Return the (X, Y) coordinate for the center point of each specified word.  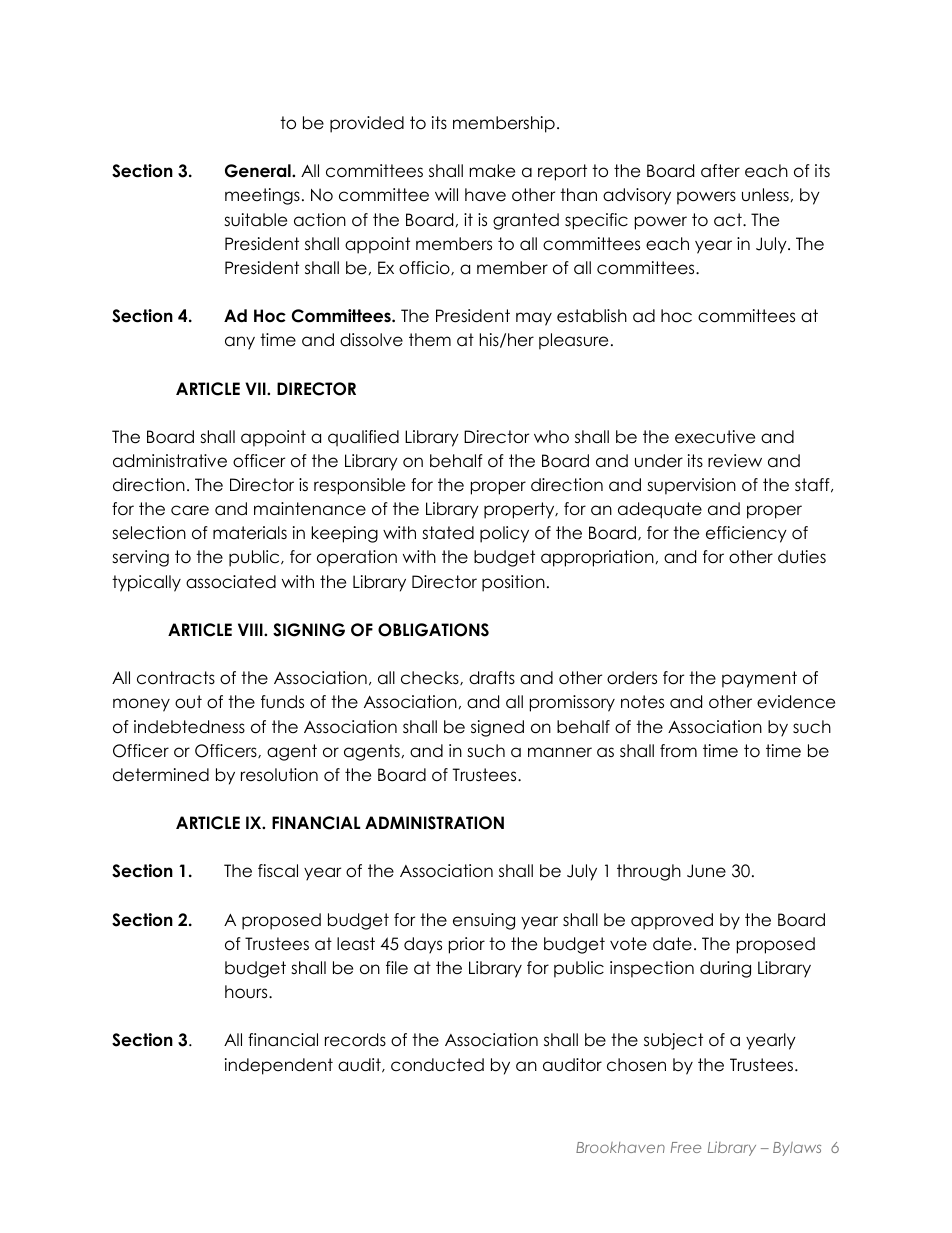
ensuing (484, 921)
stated (448, 533)
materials (250, 533)
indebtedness (189, 727)
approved (672, 921)
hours (247, 992)
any (240, 343)
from (678, 751)
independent (279, 1066)
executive (715, 437)
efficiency (746, 534)
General (259, 171)
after (720, 171)
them (430, 340)
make (492, 171)
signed (497, 728)
